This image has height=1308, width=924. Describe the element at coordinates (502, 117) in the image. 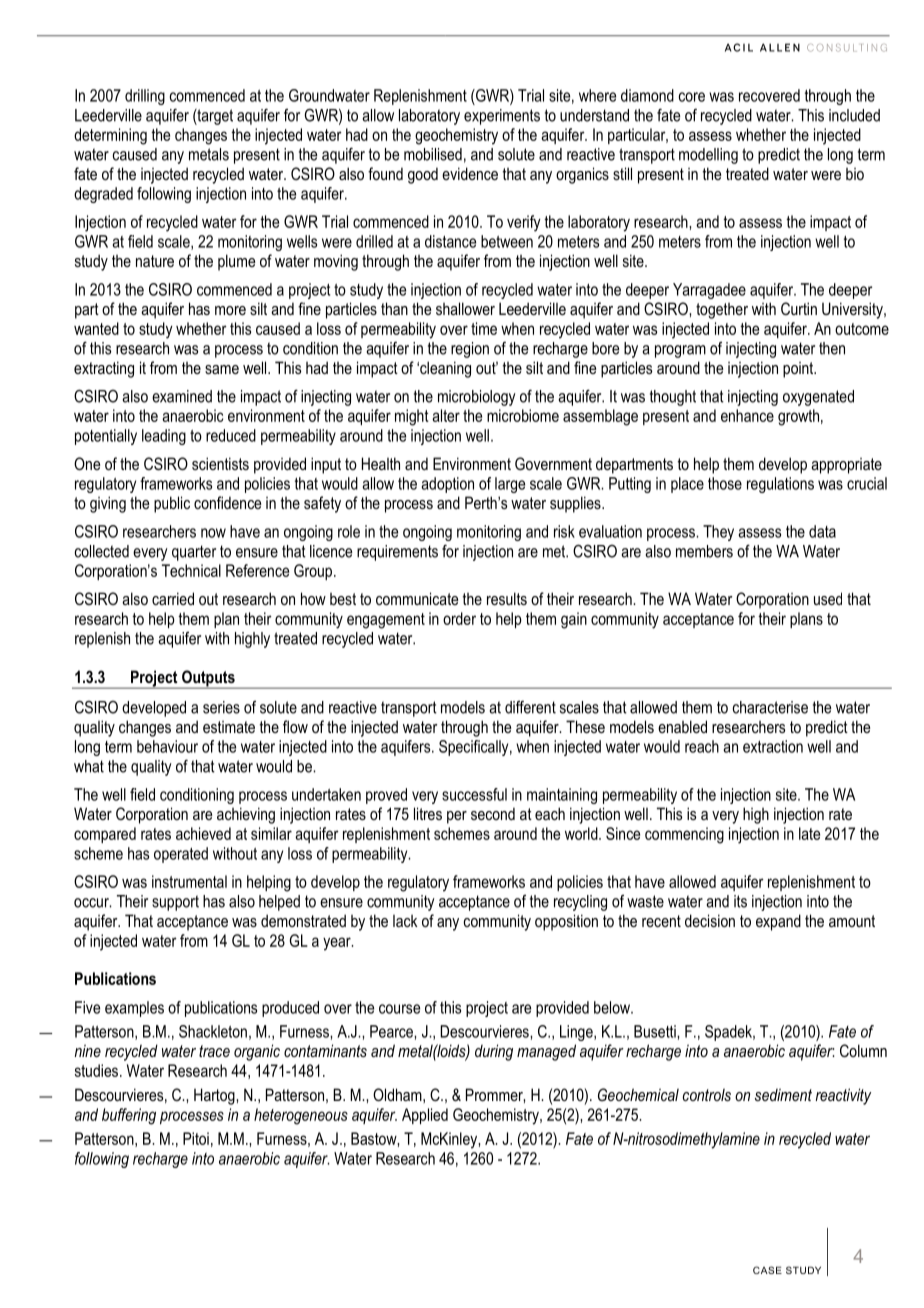

I see `experiments` at that location.
